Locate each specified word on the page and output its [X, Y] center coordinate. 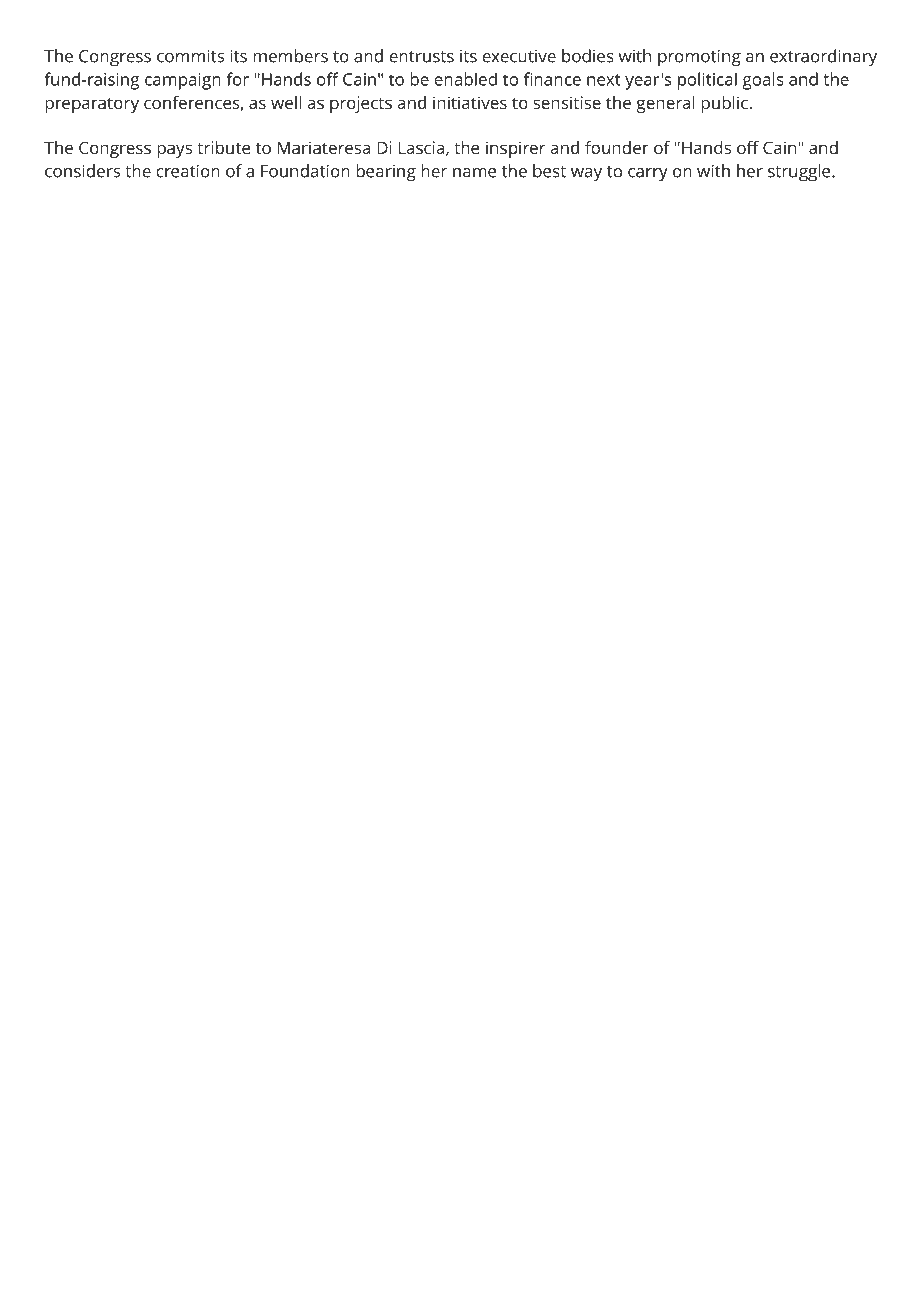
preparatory [92, 105]
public [724, 104]
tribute [223, 147]
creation [188, 171]
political [707, 81]
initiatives [470, 102]
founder [617, 147]
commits [190, 56]
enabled [465, 79]
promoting [699, 58]
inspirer [515, 149]
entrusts [421, 57]
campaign [183, 81]
